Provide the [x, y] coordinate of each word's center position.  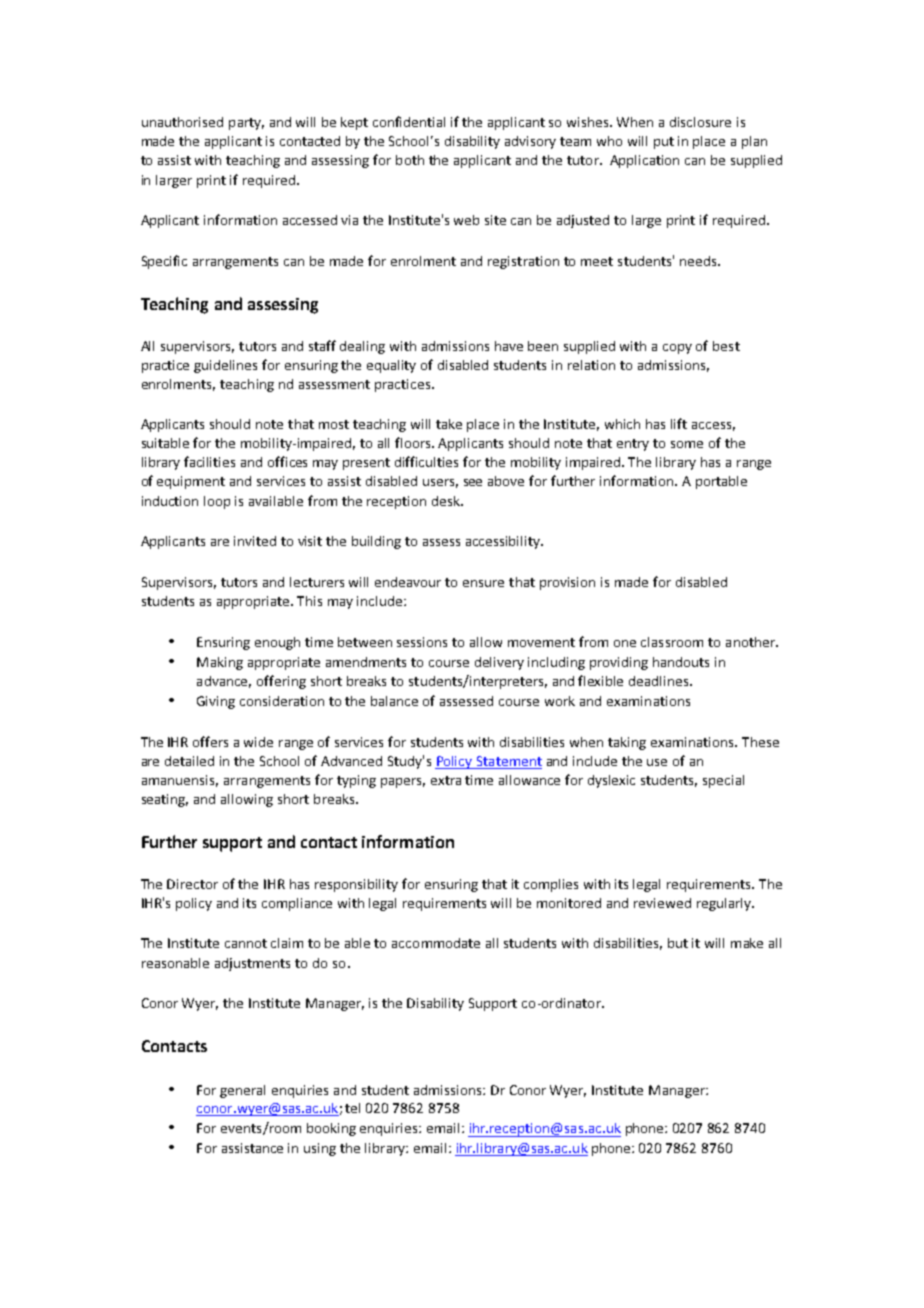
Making [220, 663]
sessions [422, 642]
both [410, 160]
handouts [681, 662]
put [664, 143]
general [242, 1091]
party [246, 124]
